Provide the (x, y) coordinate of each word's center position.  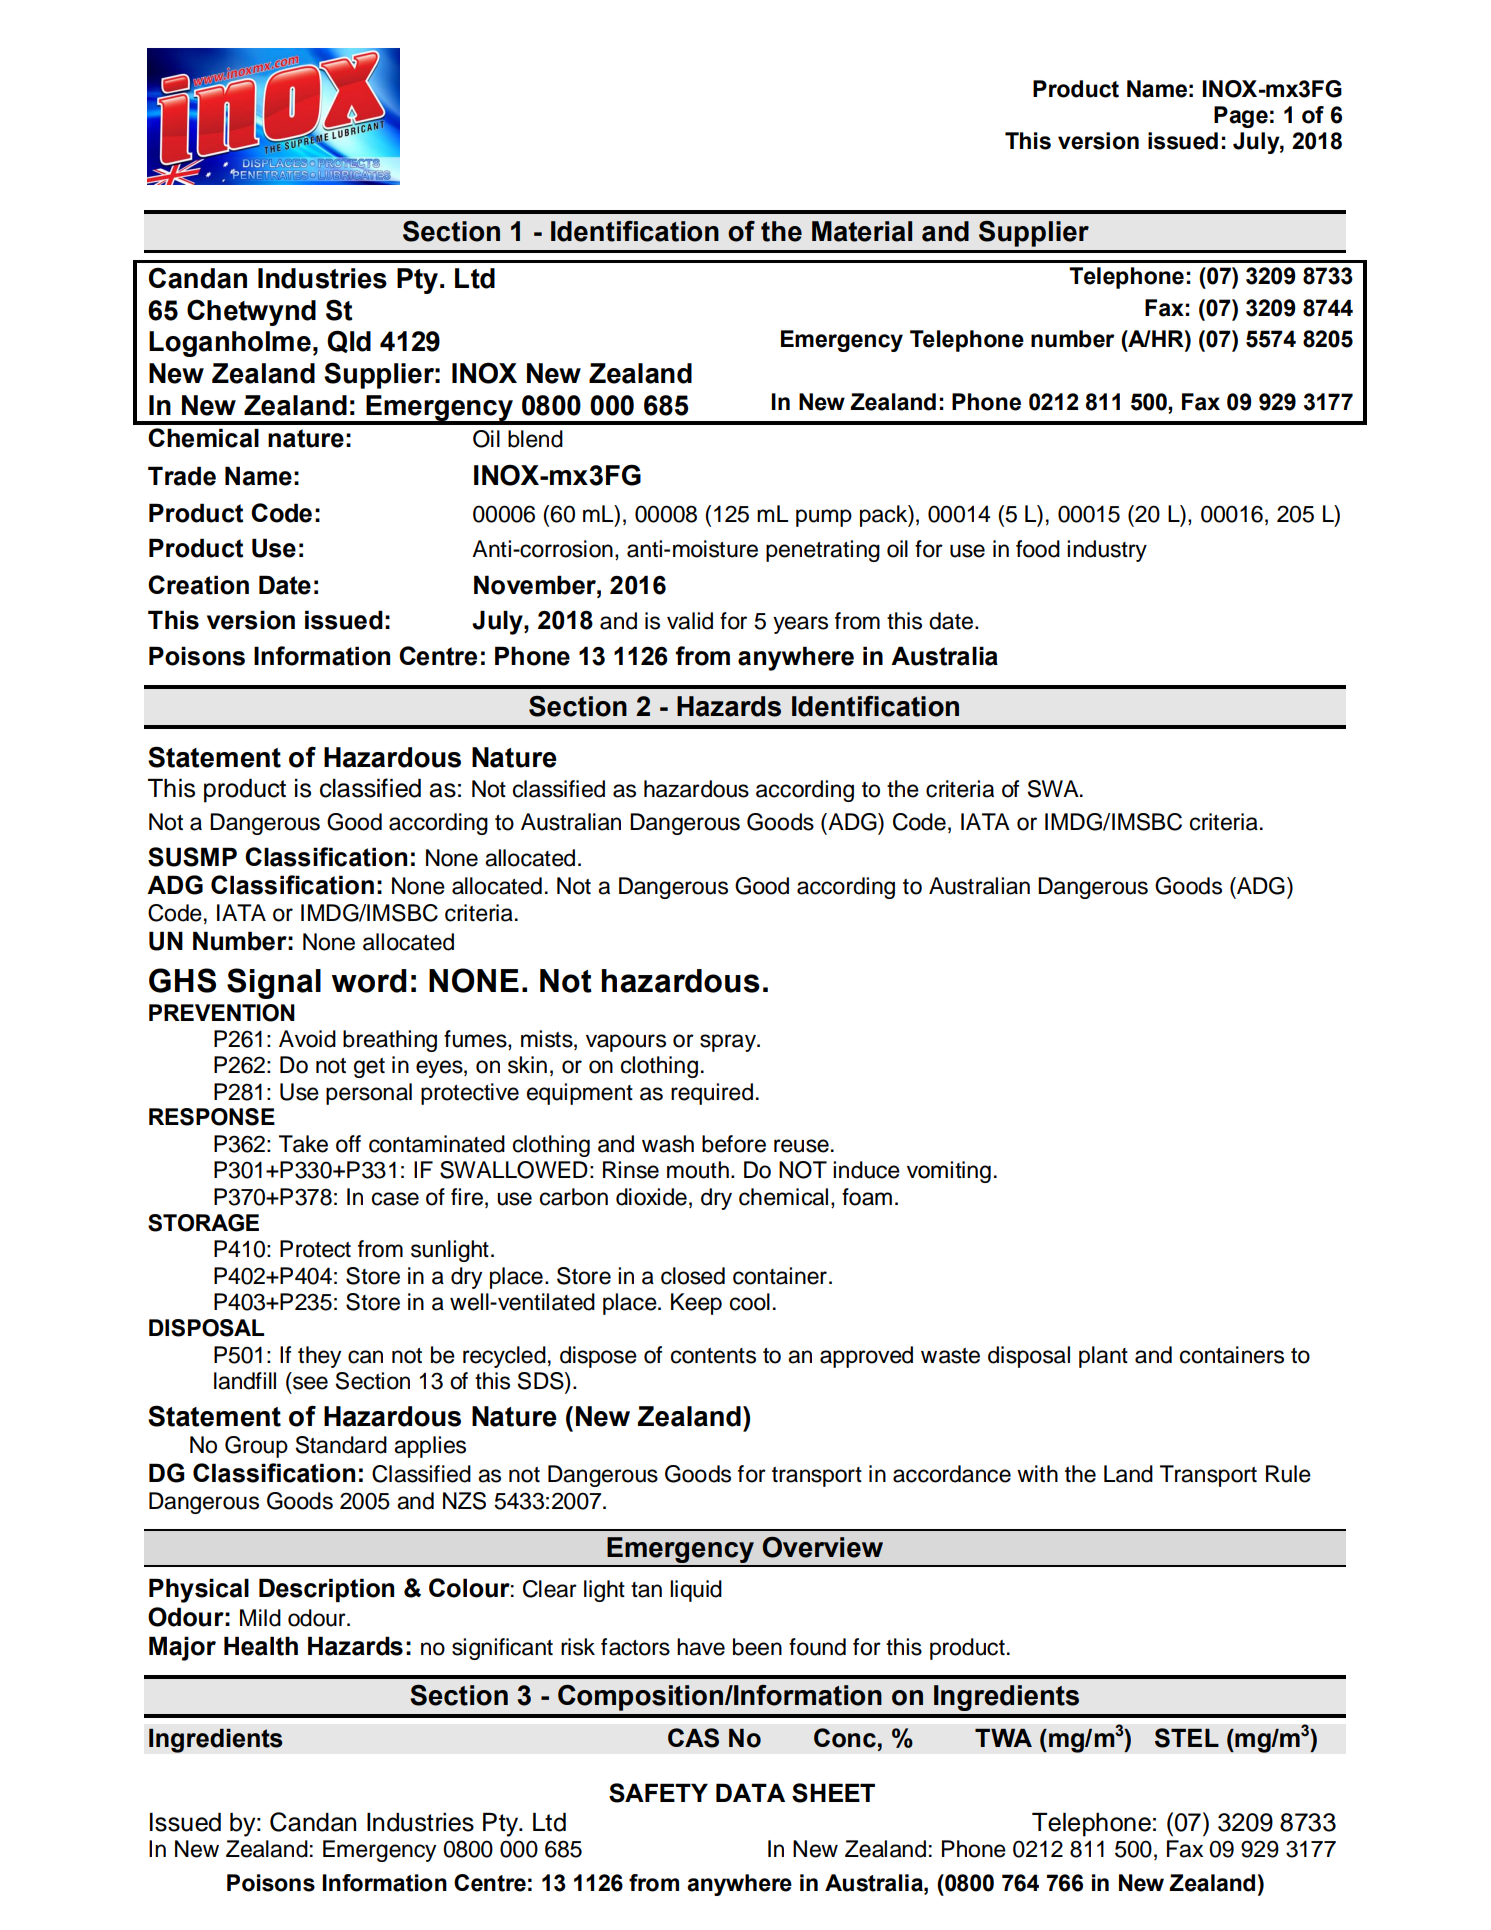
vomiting (949, 1172)
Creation (198, 585)
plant (1103, 1357)
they (319, 1357)
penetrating (823, 551)
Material (862, 231)
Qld (349, 341)
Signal (274, 983)
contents (713, 1356)
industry (1107, 551)
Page (1241, 117)
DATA (750, 1792)
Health (261, 1646)
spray (729, 1043)
